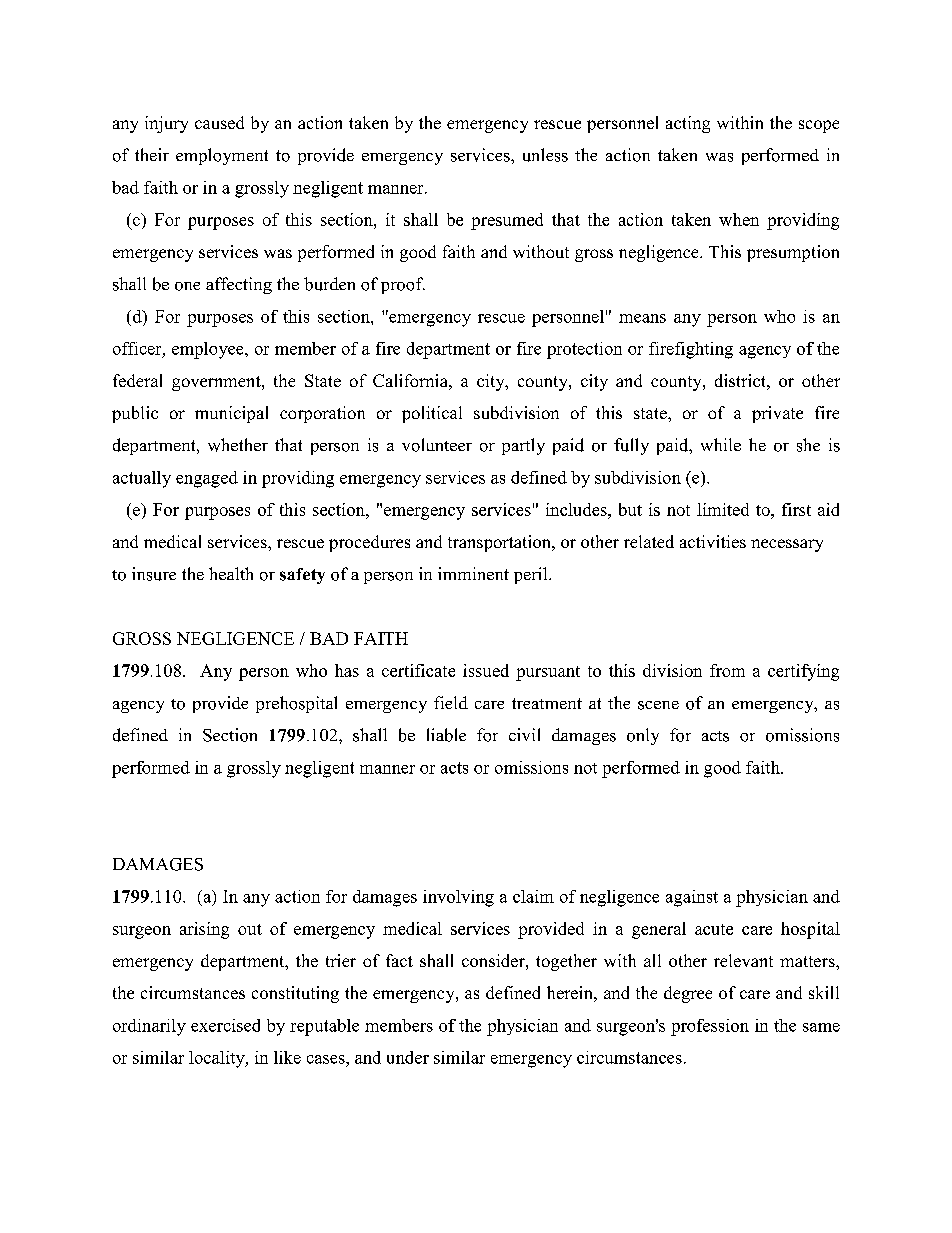  I want to click on profession, so click(710, 1027).
